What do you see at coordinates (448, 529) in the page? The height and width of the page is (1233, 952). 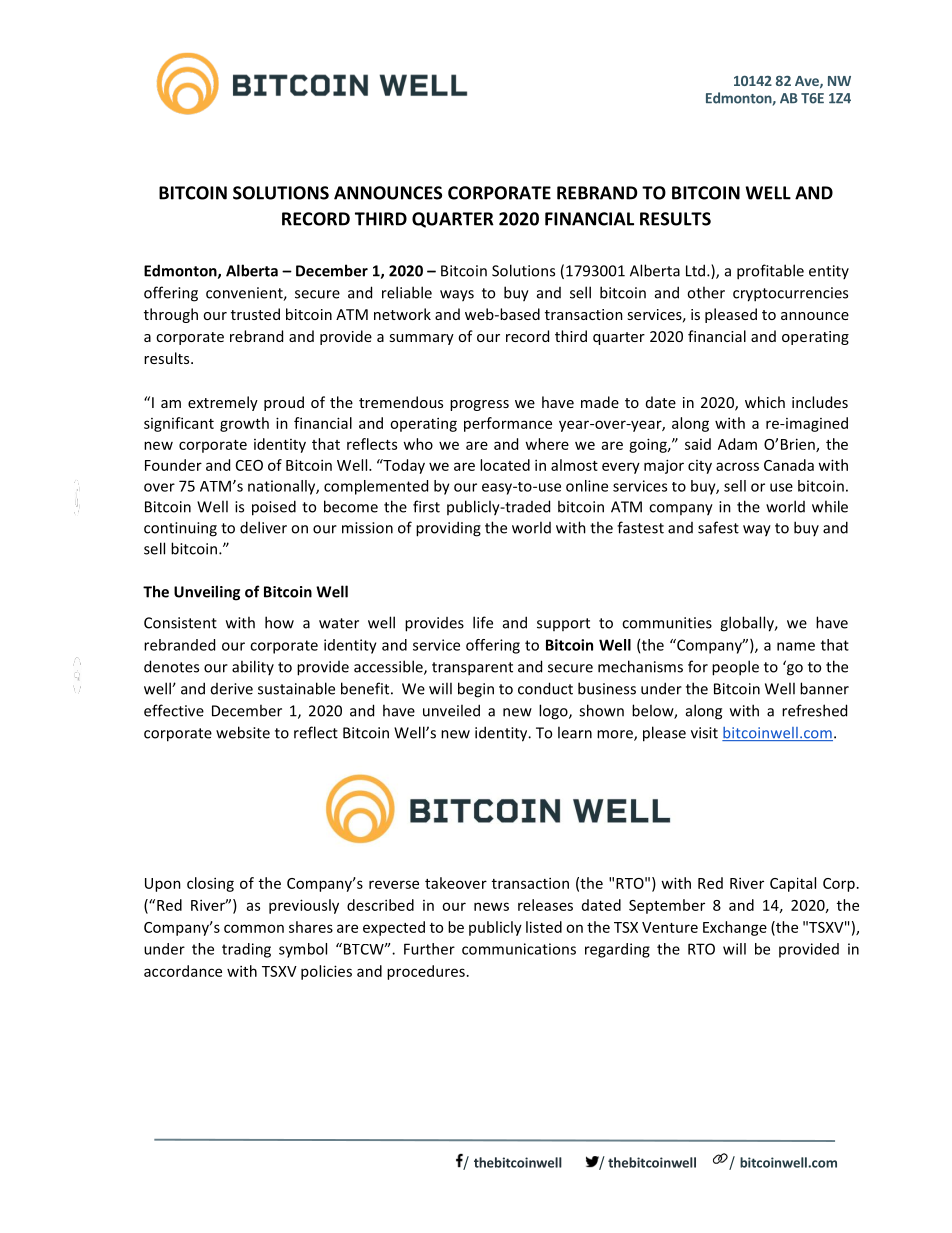 I see `providing` at bounding box center [448, 529].
